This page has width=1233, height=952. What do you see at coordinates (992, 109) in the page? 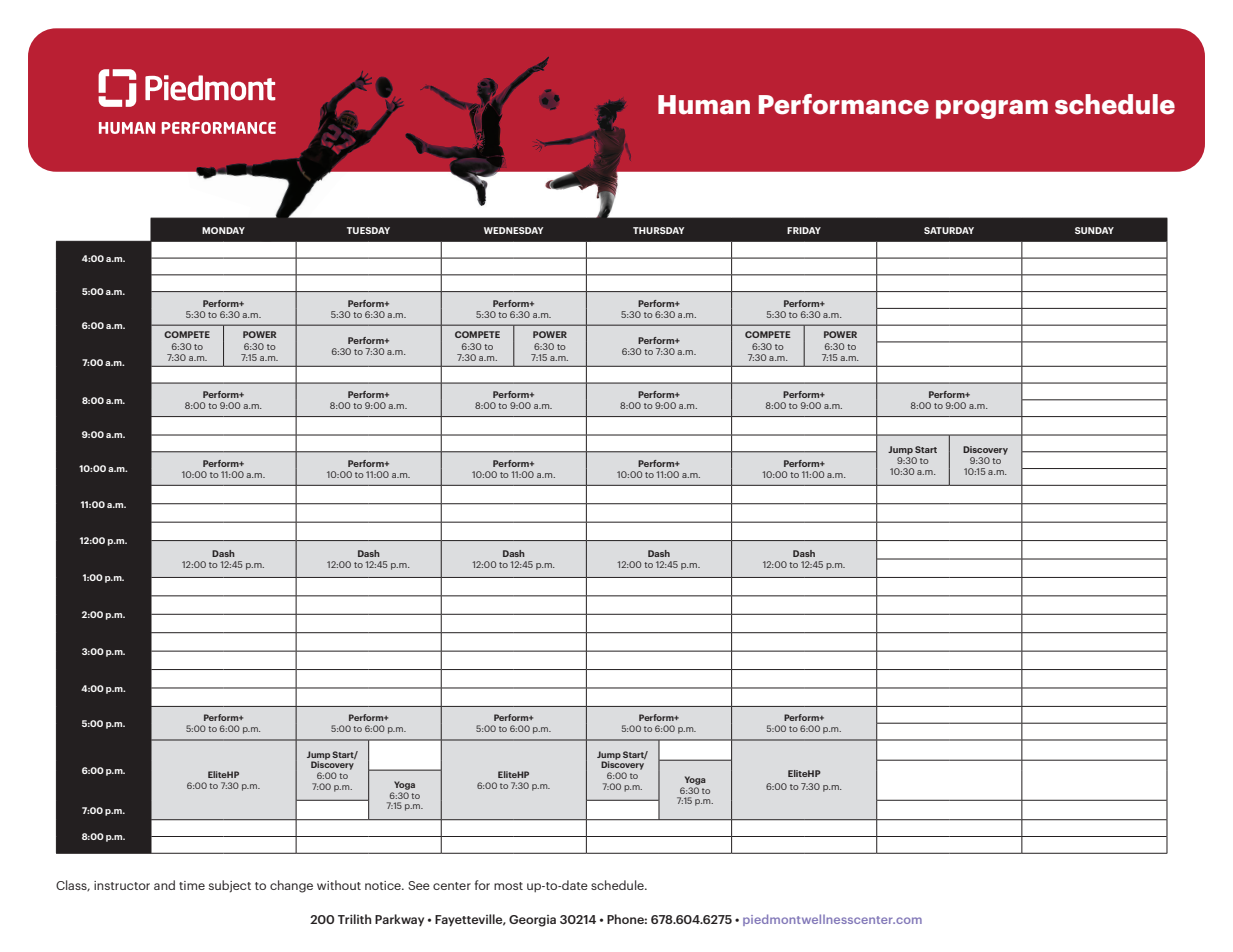
I see `program` at bounding box center [992, 109].
